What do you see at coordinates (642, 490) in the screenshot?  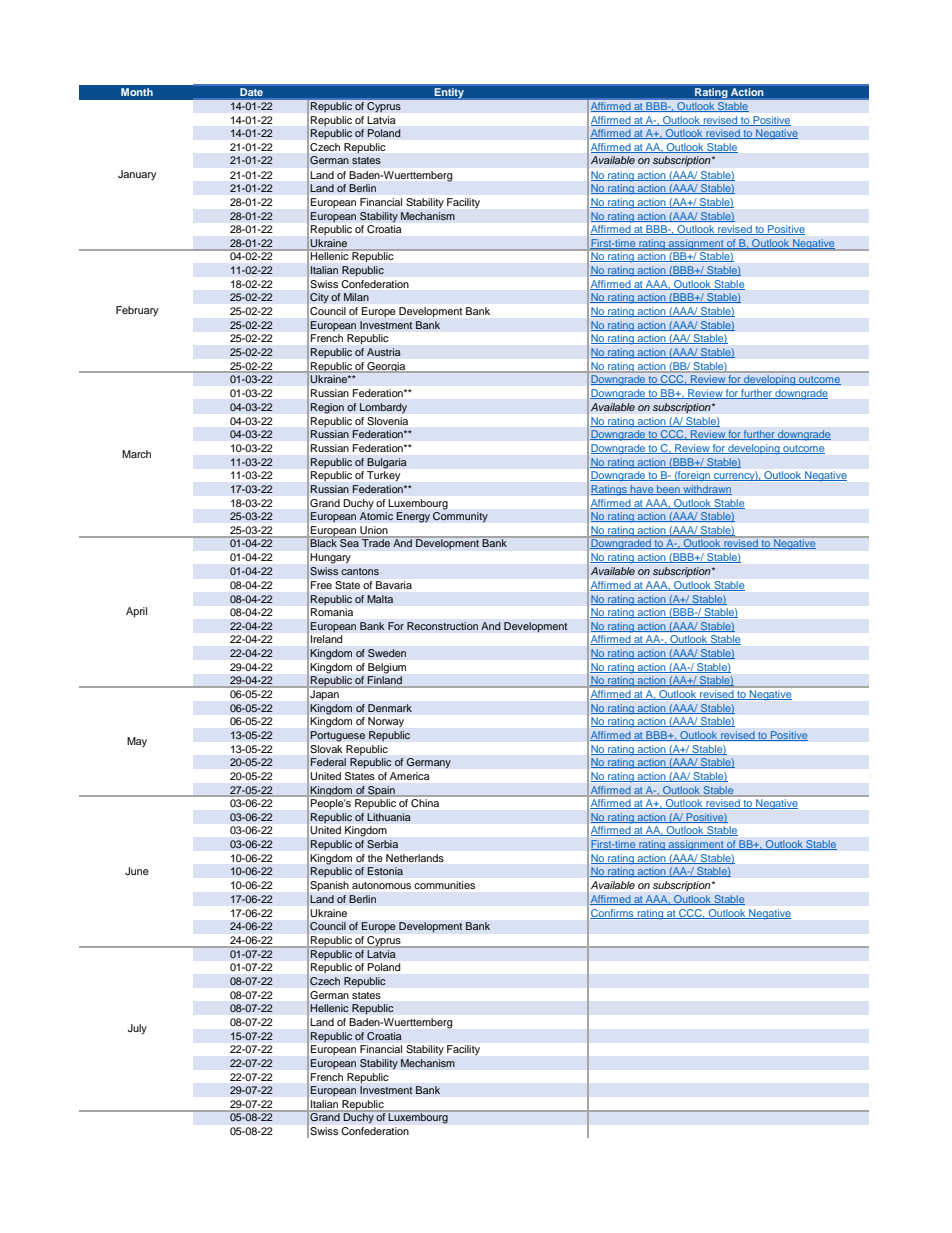 I see `have` at bounding box center [642, 490].
